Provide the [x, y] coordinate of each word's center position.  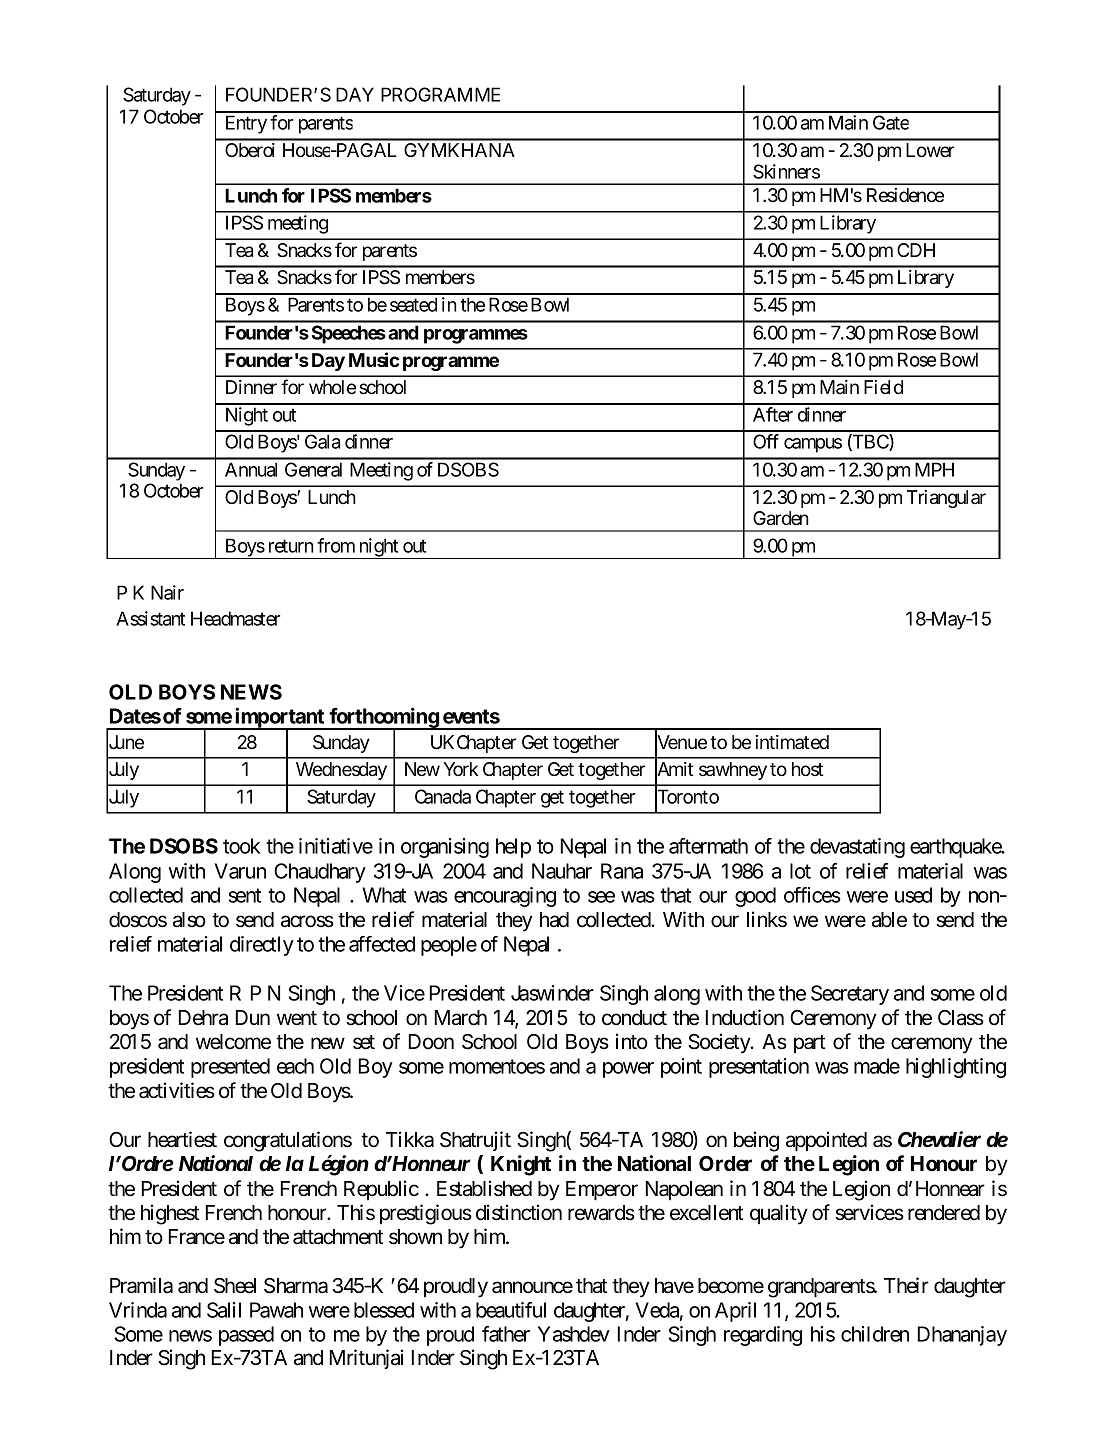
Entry [246, 124]
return [291, 546]
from [336, 545]
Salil [224, 1310]
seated [413, 304]
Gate [891, 122]
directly [262, 946]
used [913, 895]
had [554, 920]
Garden [781, 518]
